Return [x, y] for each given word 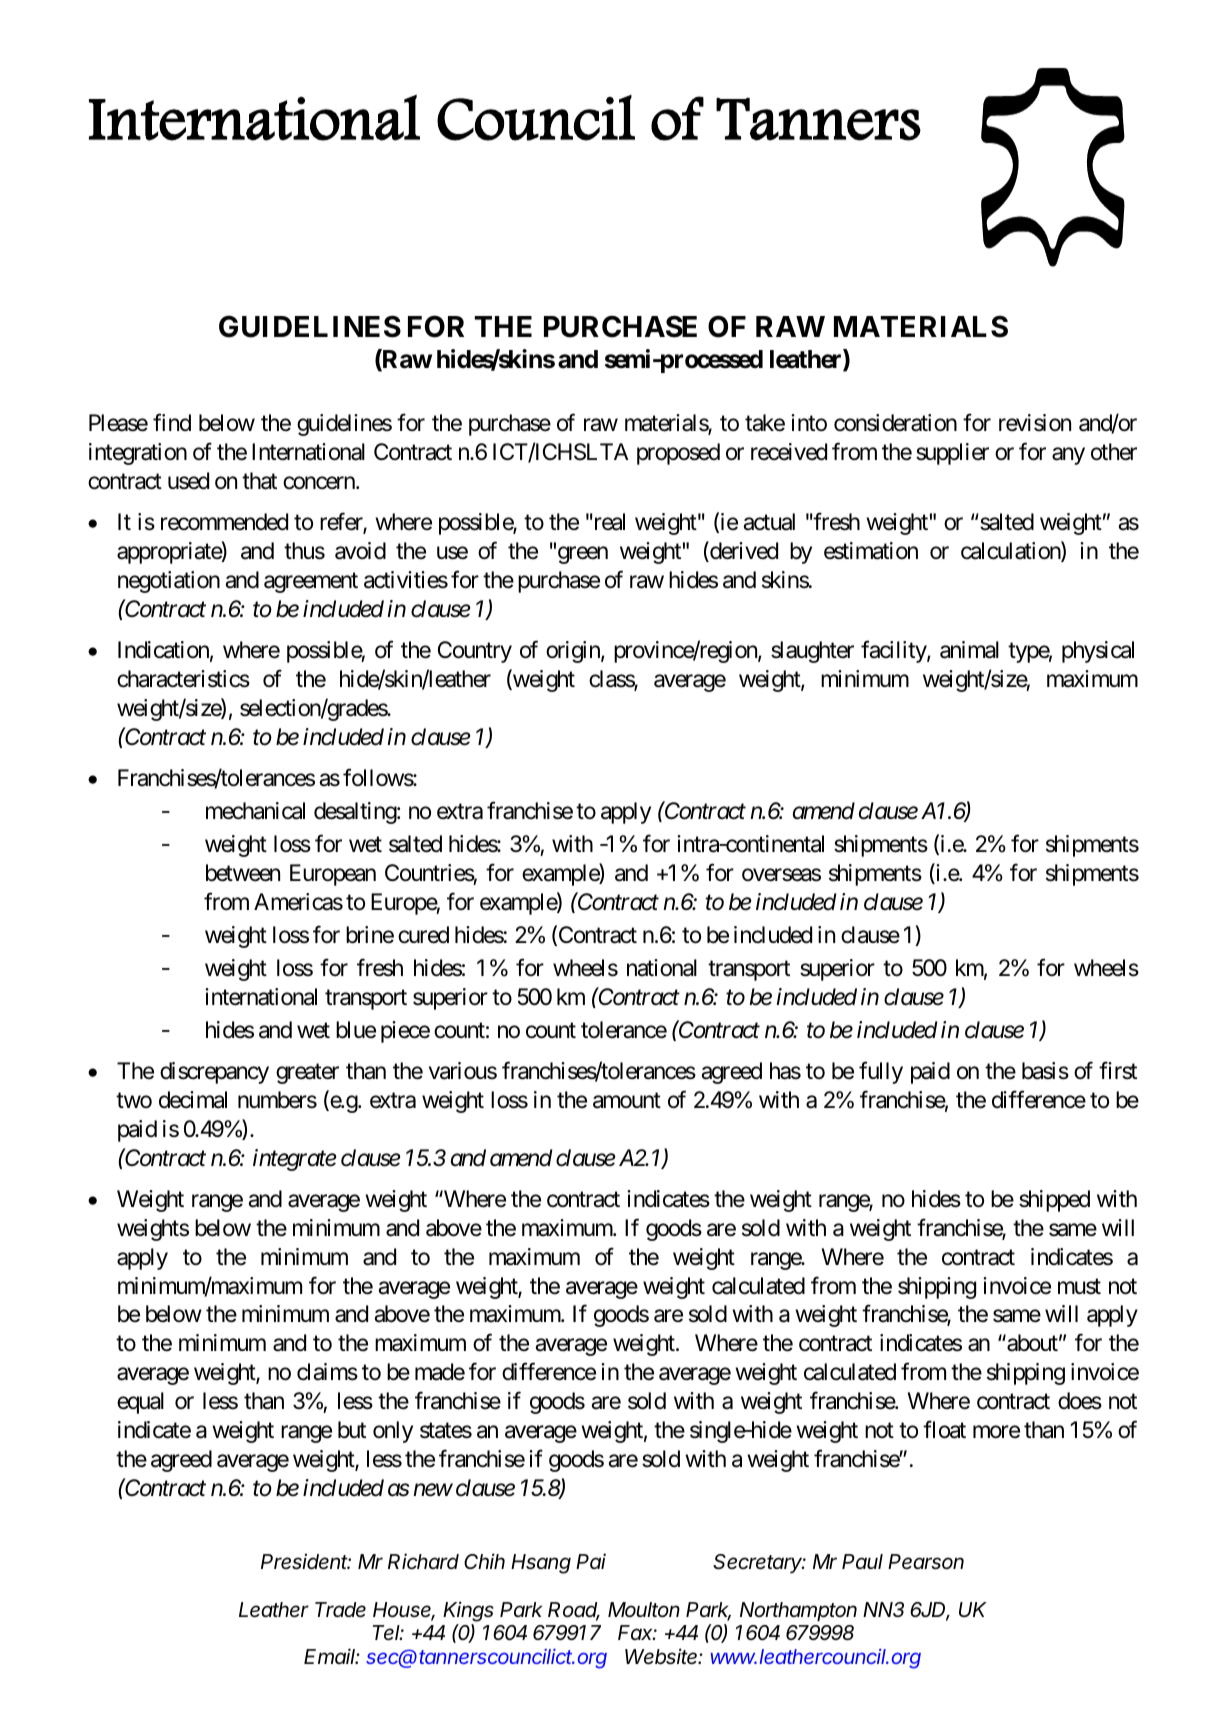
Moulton [644, 1610]
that [259, 481]
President [306, 1561]
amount [627, 1101]
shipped [1054, 1201]
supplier [952, 454]
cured [423, 935]
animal [969, 650]
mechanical [255, 811]
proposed [678, 454]
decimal [193, 1100]
